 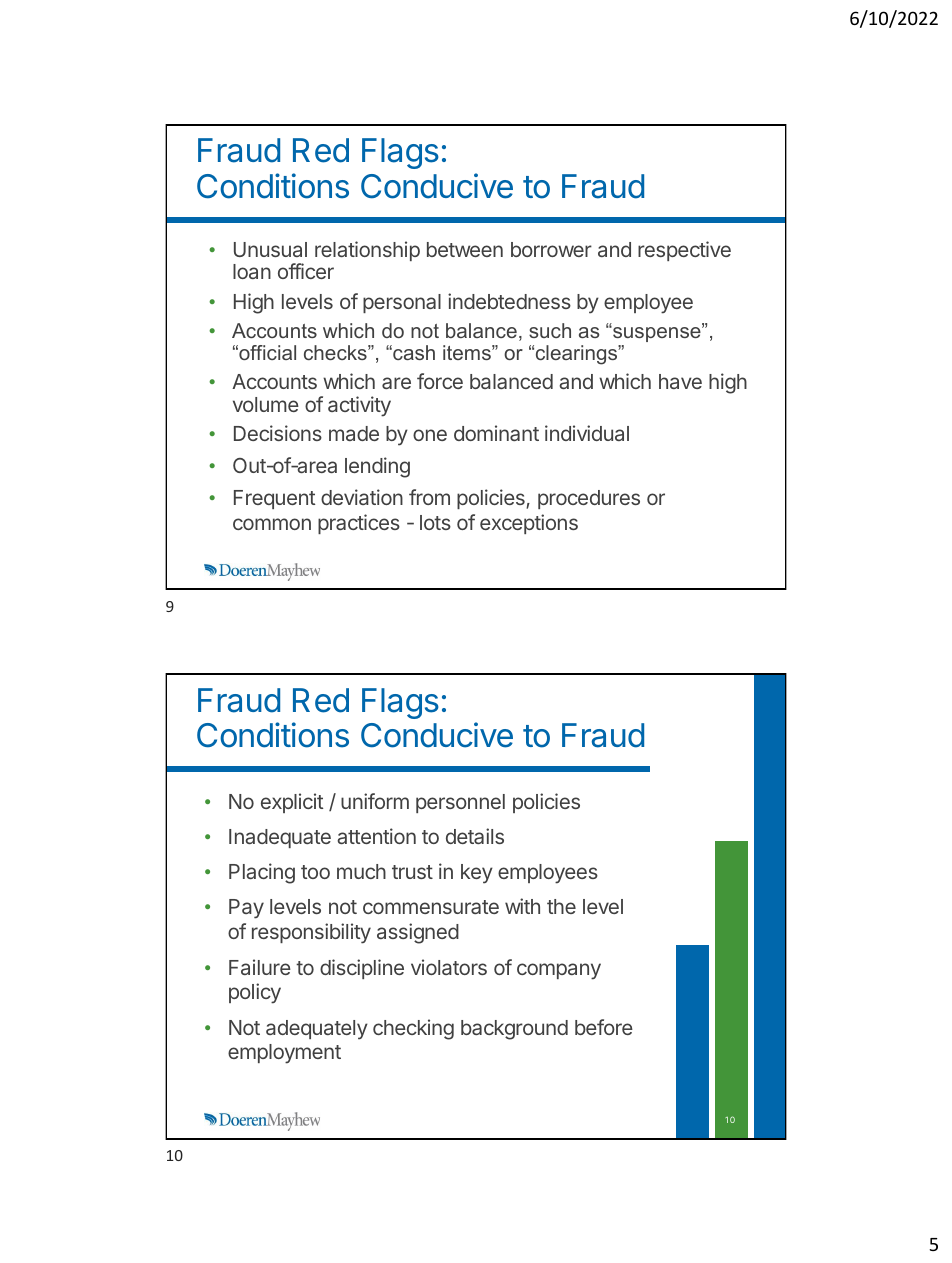 What do you see at coordinates (684, 251) in the image?
I see `respective` at bounding box center [684, 251].
